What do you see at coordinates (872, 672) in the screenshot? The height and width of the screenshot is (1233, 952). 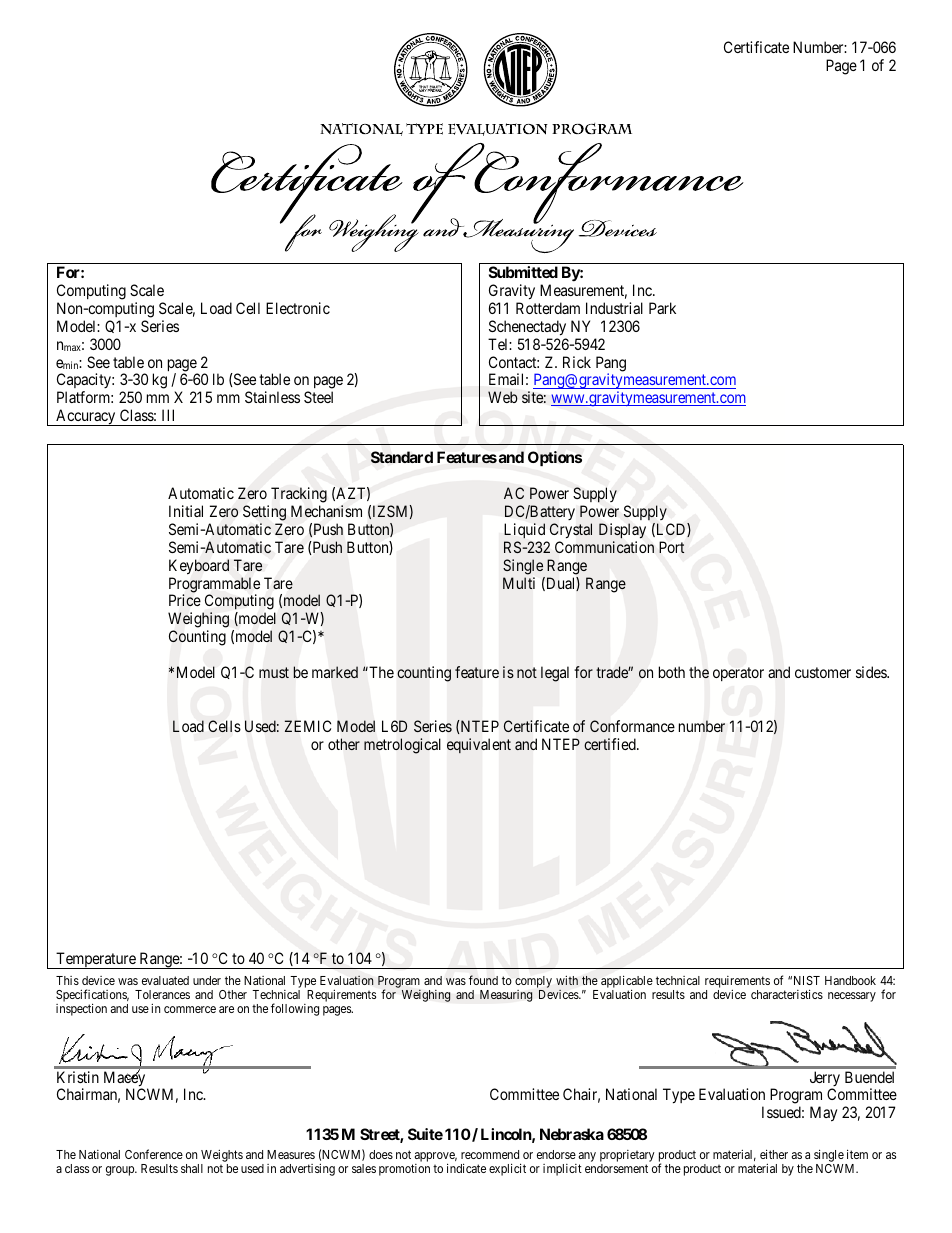 I see `sides` at bounding box center [872, 672].
